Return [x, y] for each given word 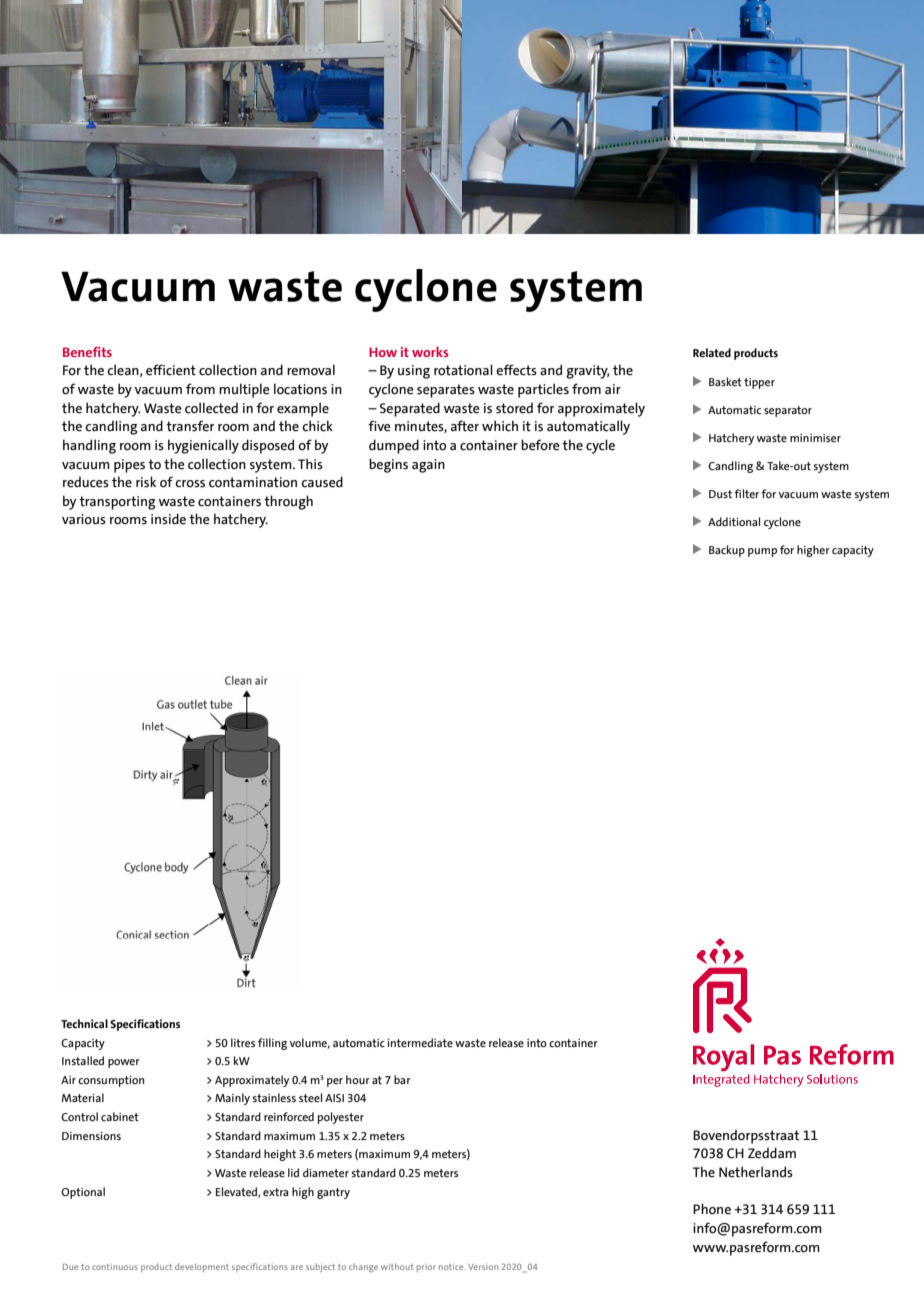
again [428, 466]
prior [426, 1268]
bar [402, 1079]
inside [168, 519]
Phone [712, 1209]
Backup [727, 551]
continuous [115, 1267]
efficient [171, 370]
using [414, 372]
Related [712, 352]
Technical [84, 1023]
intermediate [420, 1042]
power [124, 1063]
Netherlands [756, 1172]
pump [762, 552]
